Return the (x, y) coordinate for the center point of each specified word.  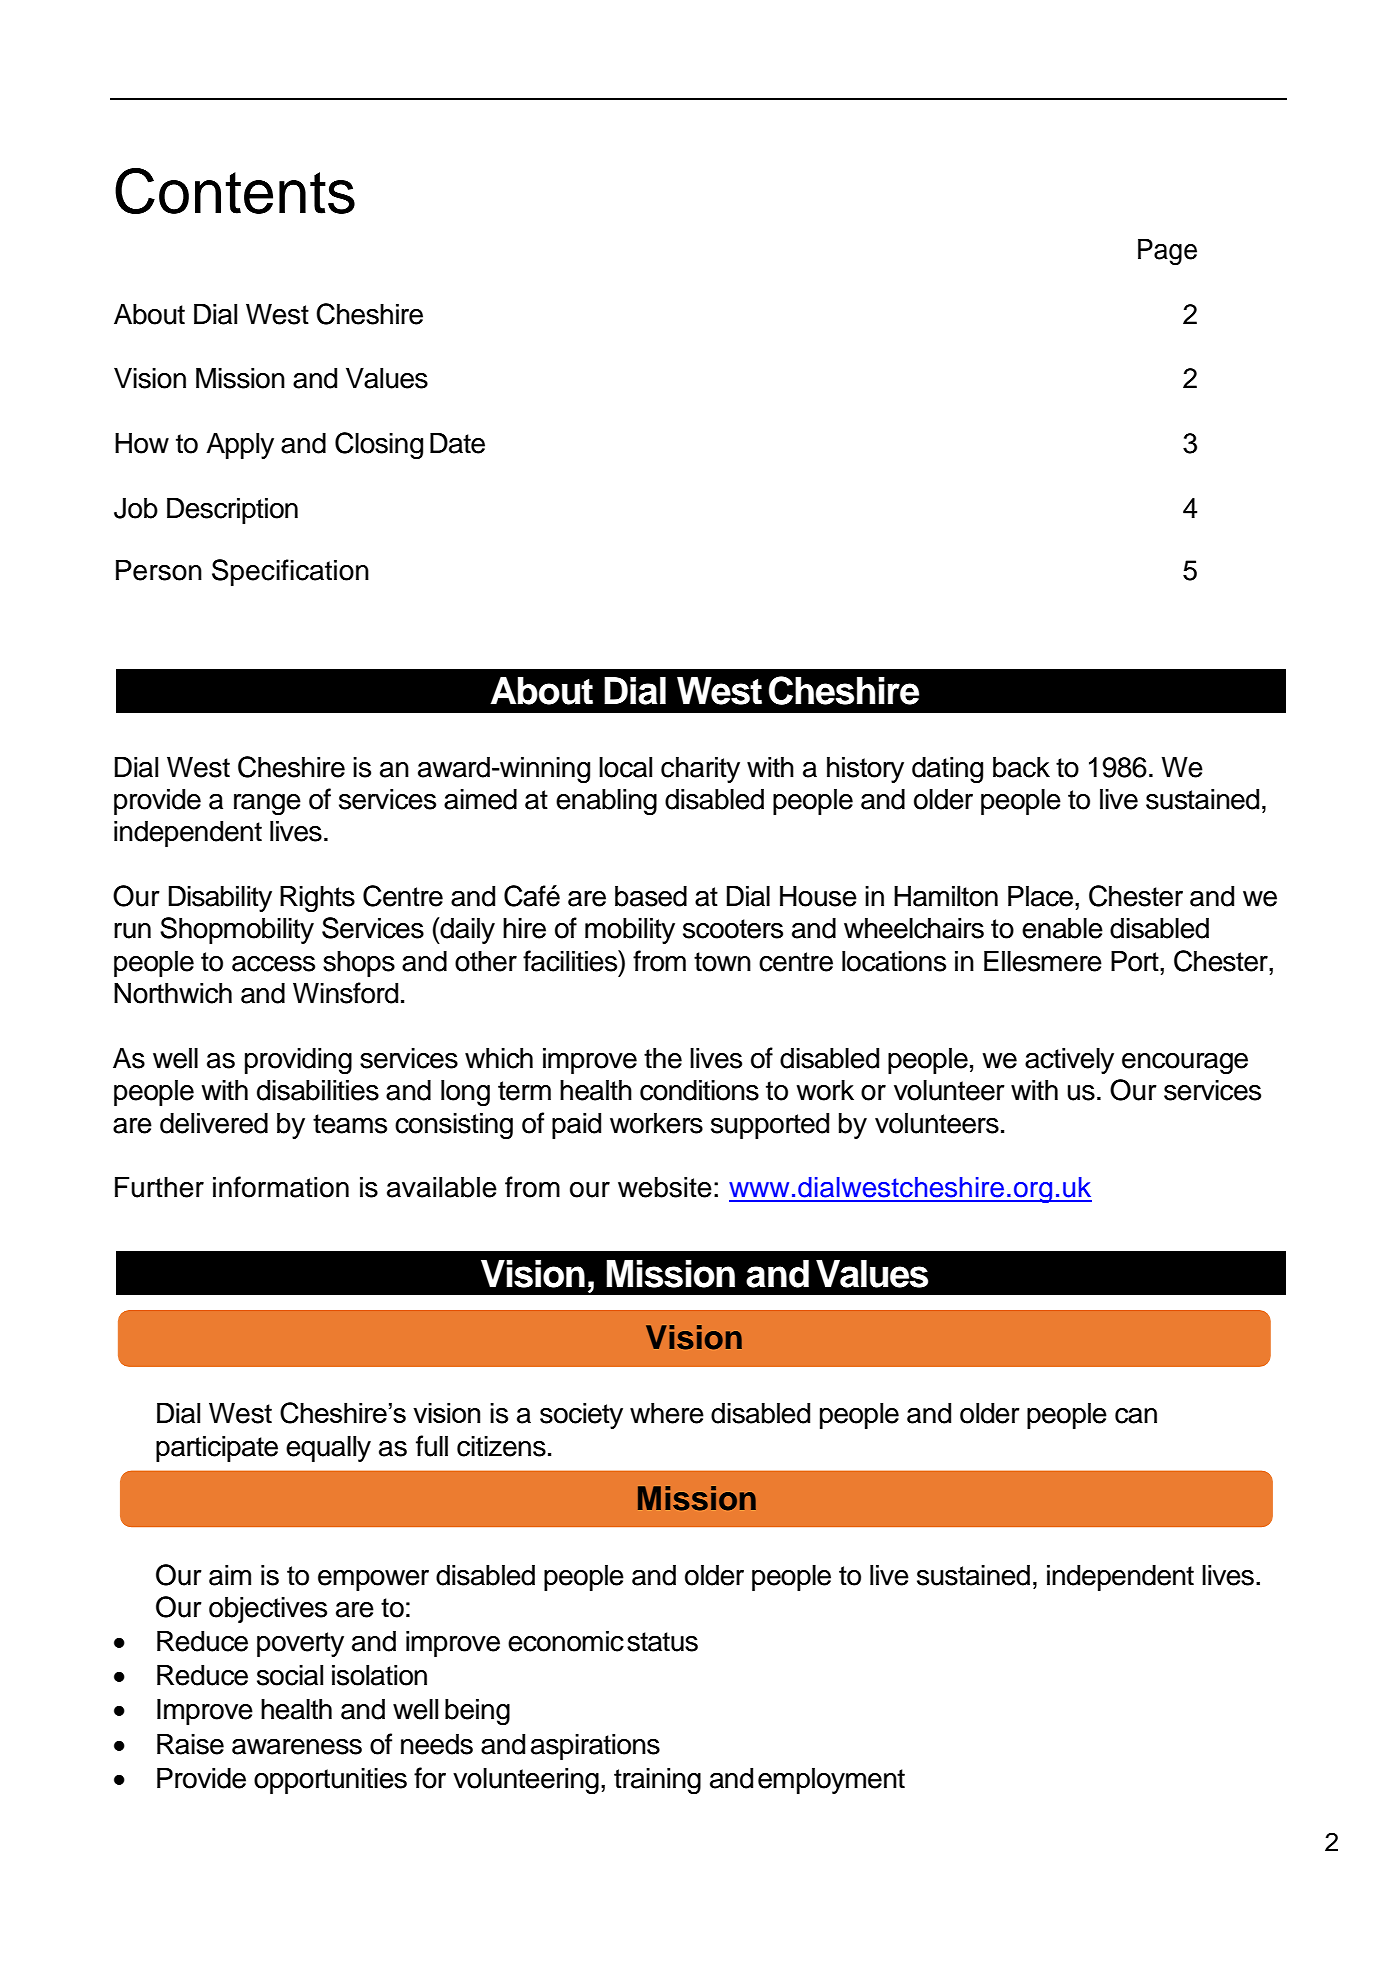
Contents (235, 191)
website (665, 1187)
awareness (297, 1747)
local (625, 767)
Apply (240, 445)
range (267, 804)
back (1021, 767)
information (281, 1187)
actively (1069, 1060)
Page (1167, 251)
